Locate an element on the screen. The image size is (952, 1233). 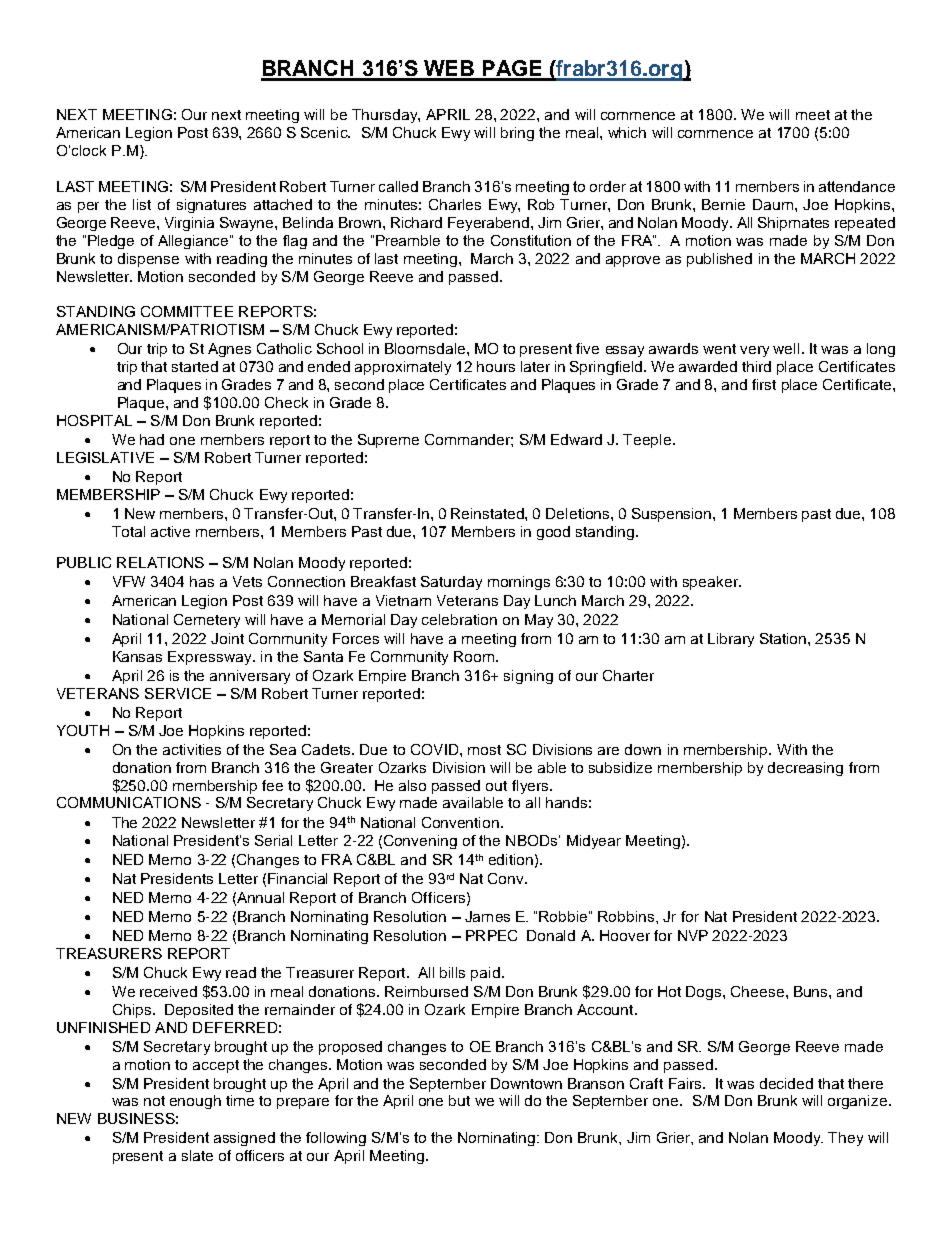
Suspension is located at coordinates (673, 515).
